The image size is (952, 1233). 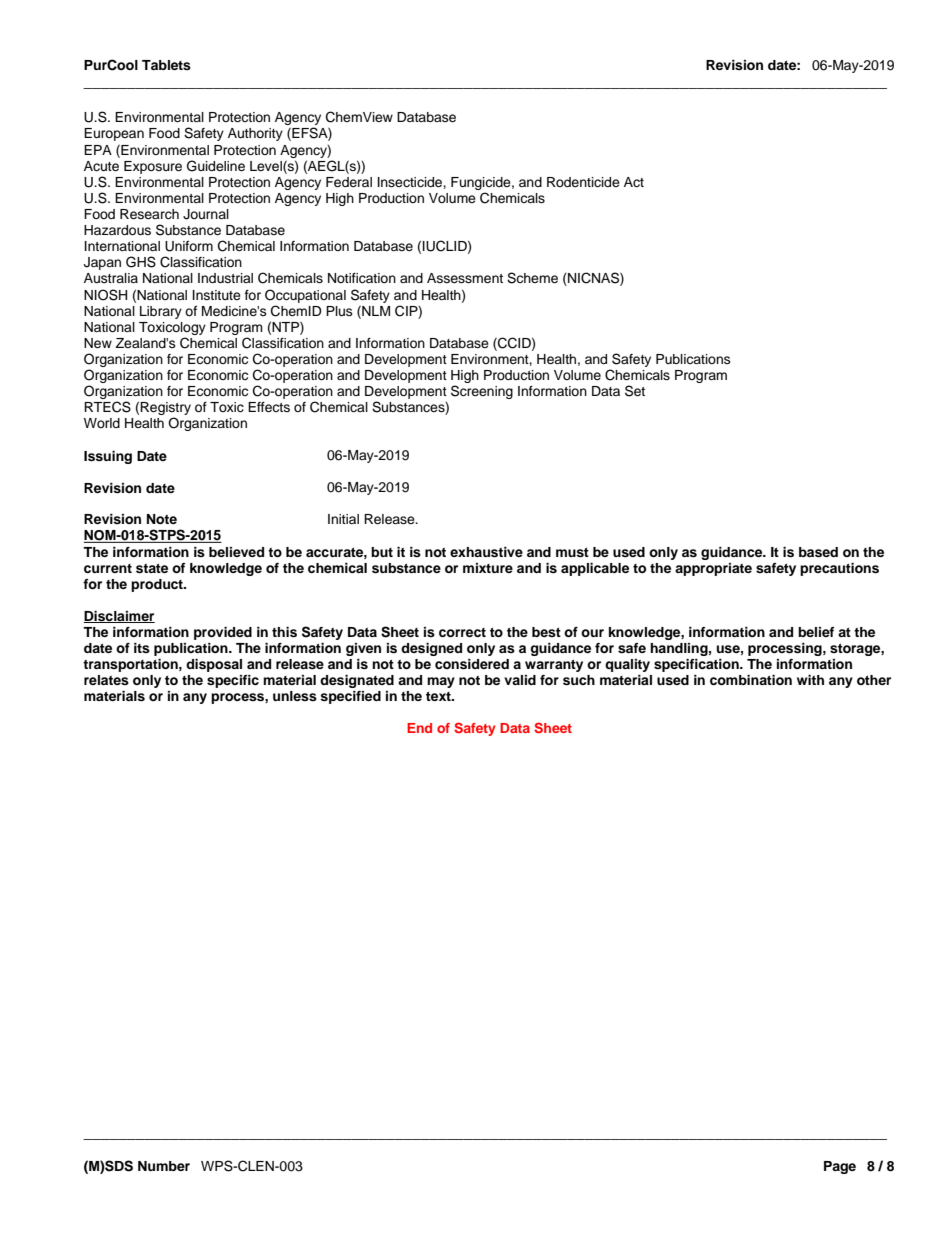 What do you see at coordinates (486, 552) in the page?
I see `exhaustive` at bounding box center [486, 552].
